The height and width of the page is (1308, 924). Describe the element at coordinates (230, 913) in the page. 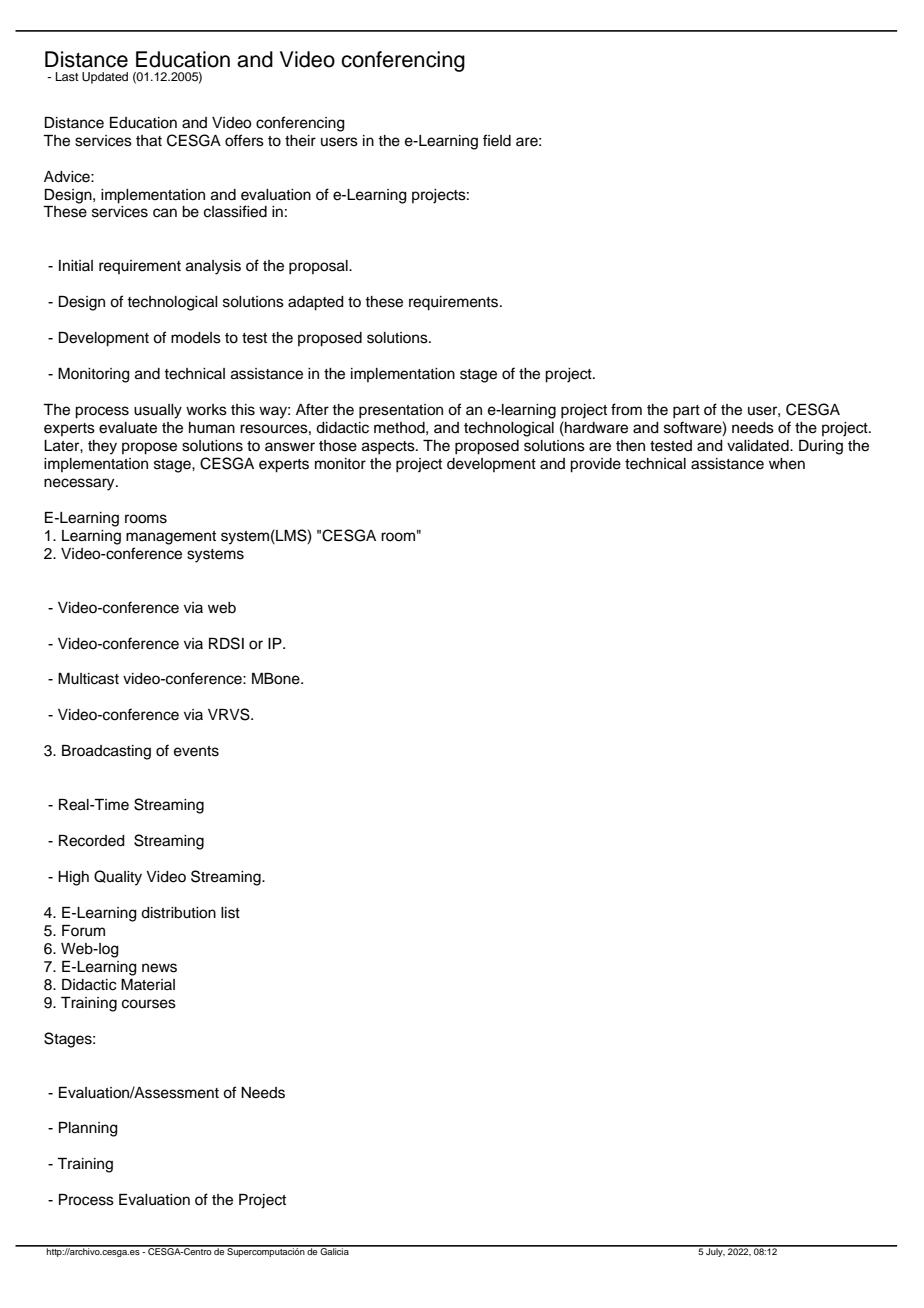

I see `list` at that location.
